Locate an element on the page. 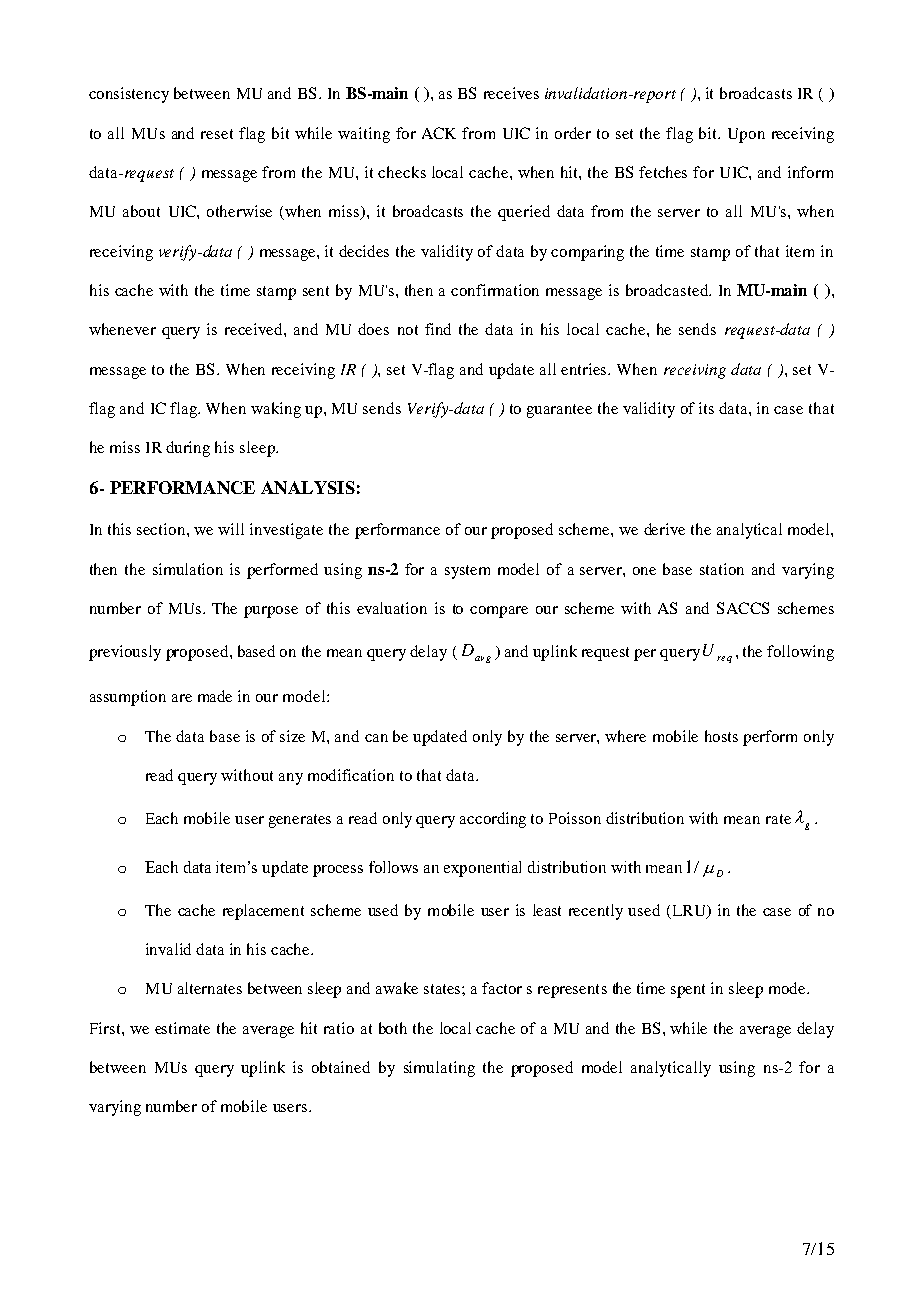  estimate is located at coordinates (182, 1028).
